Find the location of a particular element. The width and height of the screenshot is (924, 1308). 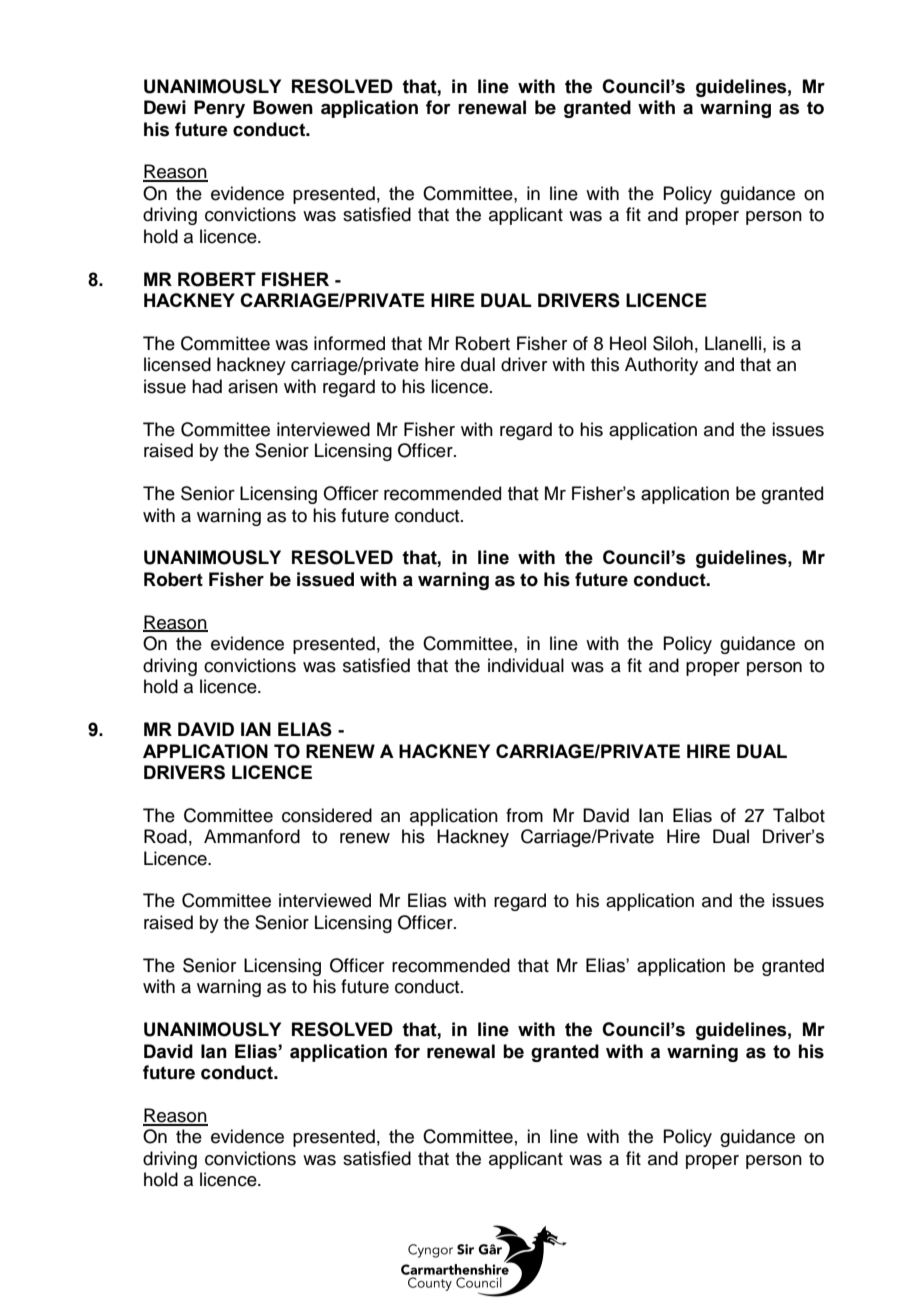

arisen is located at coordinates (253, 386).
